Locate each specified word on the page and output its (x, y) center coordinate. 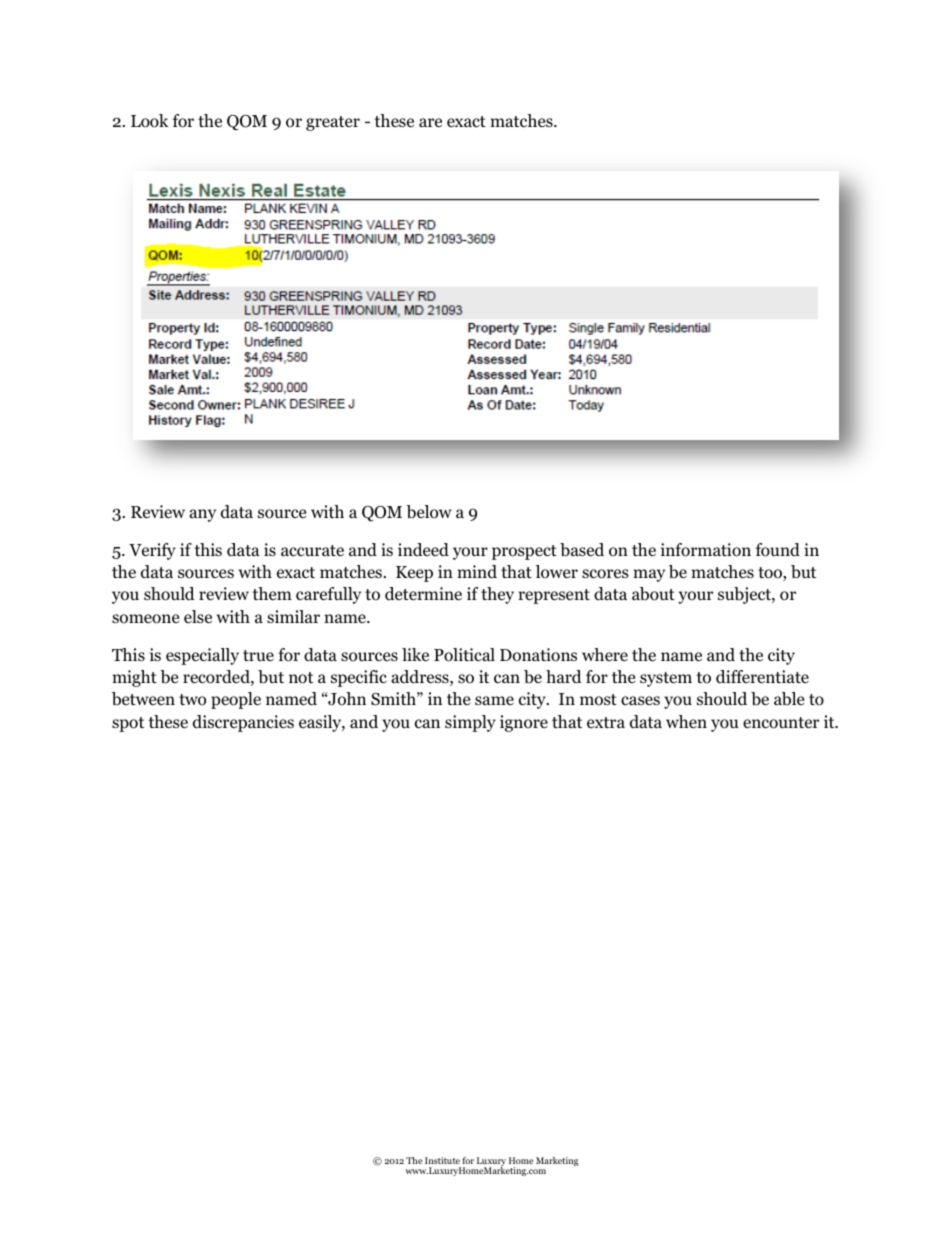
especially (202, 656)
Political (464, 655)
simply (470, 723)
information (706, 550)
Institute (442, 1160)
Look (150, 121)
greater (333, 123)
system (666, 679)
